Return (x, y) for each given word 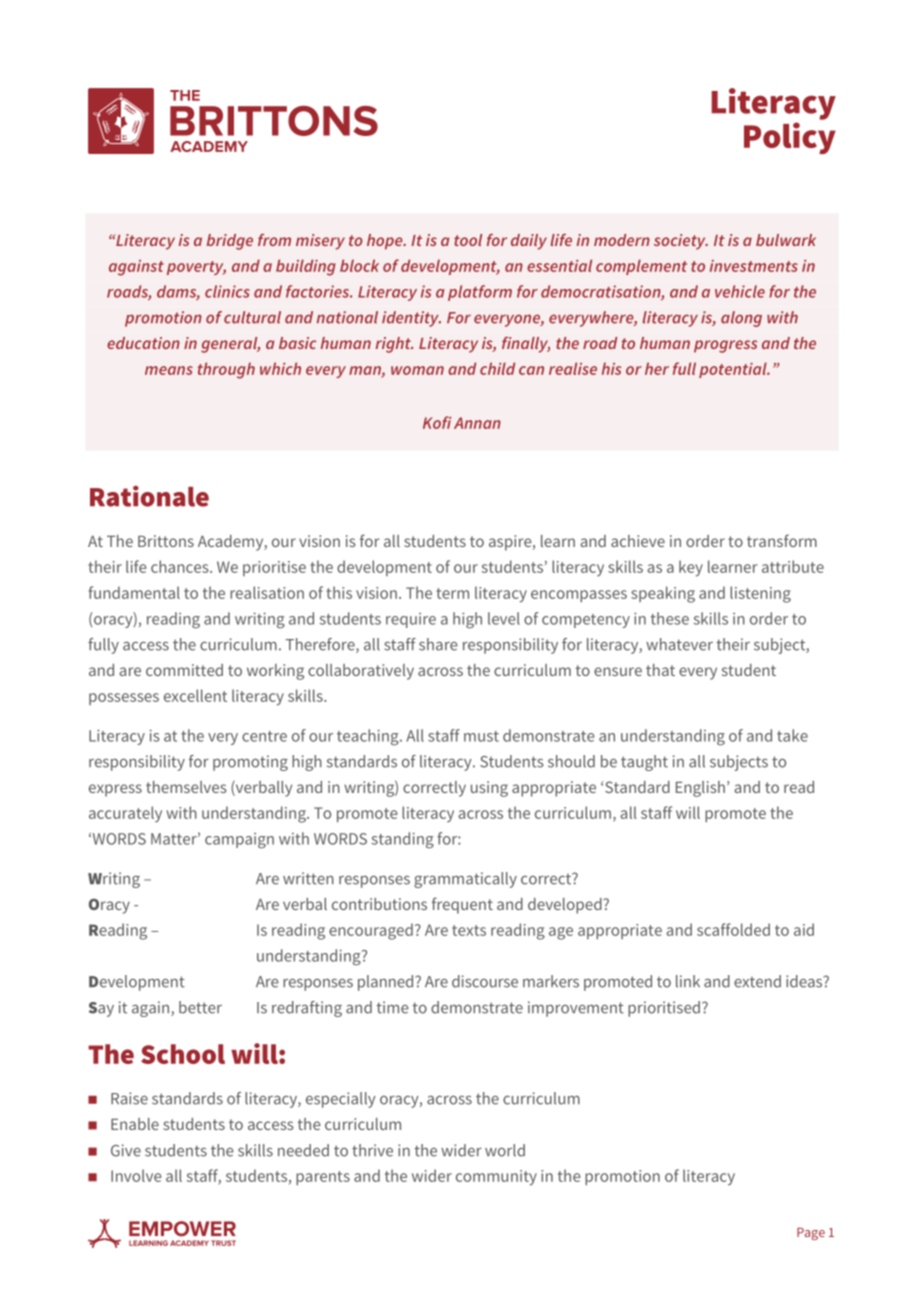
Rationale (149, 496)
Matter (175, 839)
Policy (790, 138)
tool (468, 240)
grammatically (465, 880)
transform (782, 540)
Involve (136, 1175)
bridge (230, 242)
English (700, 789)
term (452, 593)
